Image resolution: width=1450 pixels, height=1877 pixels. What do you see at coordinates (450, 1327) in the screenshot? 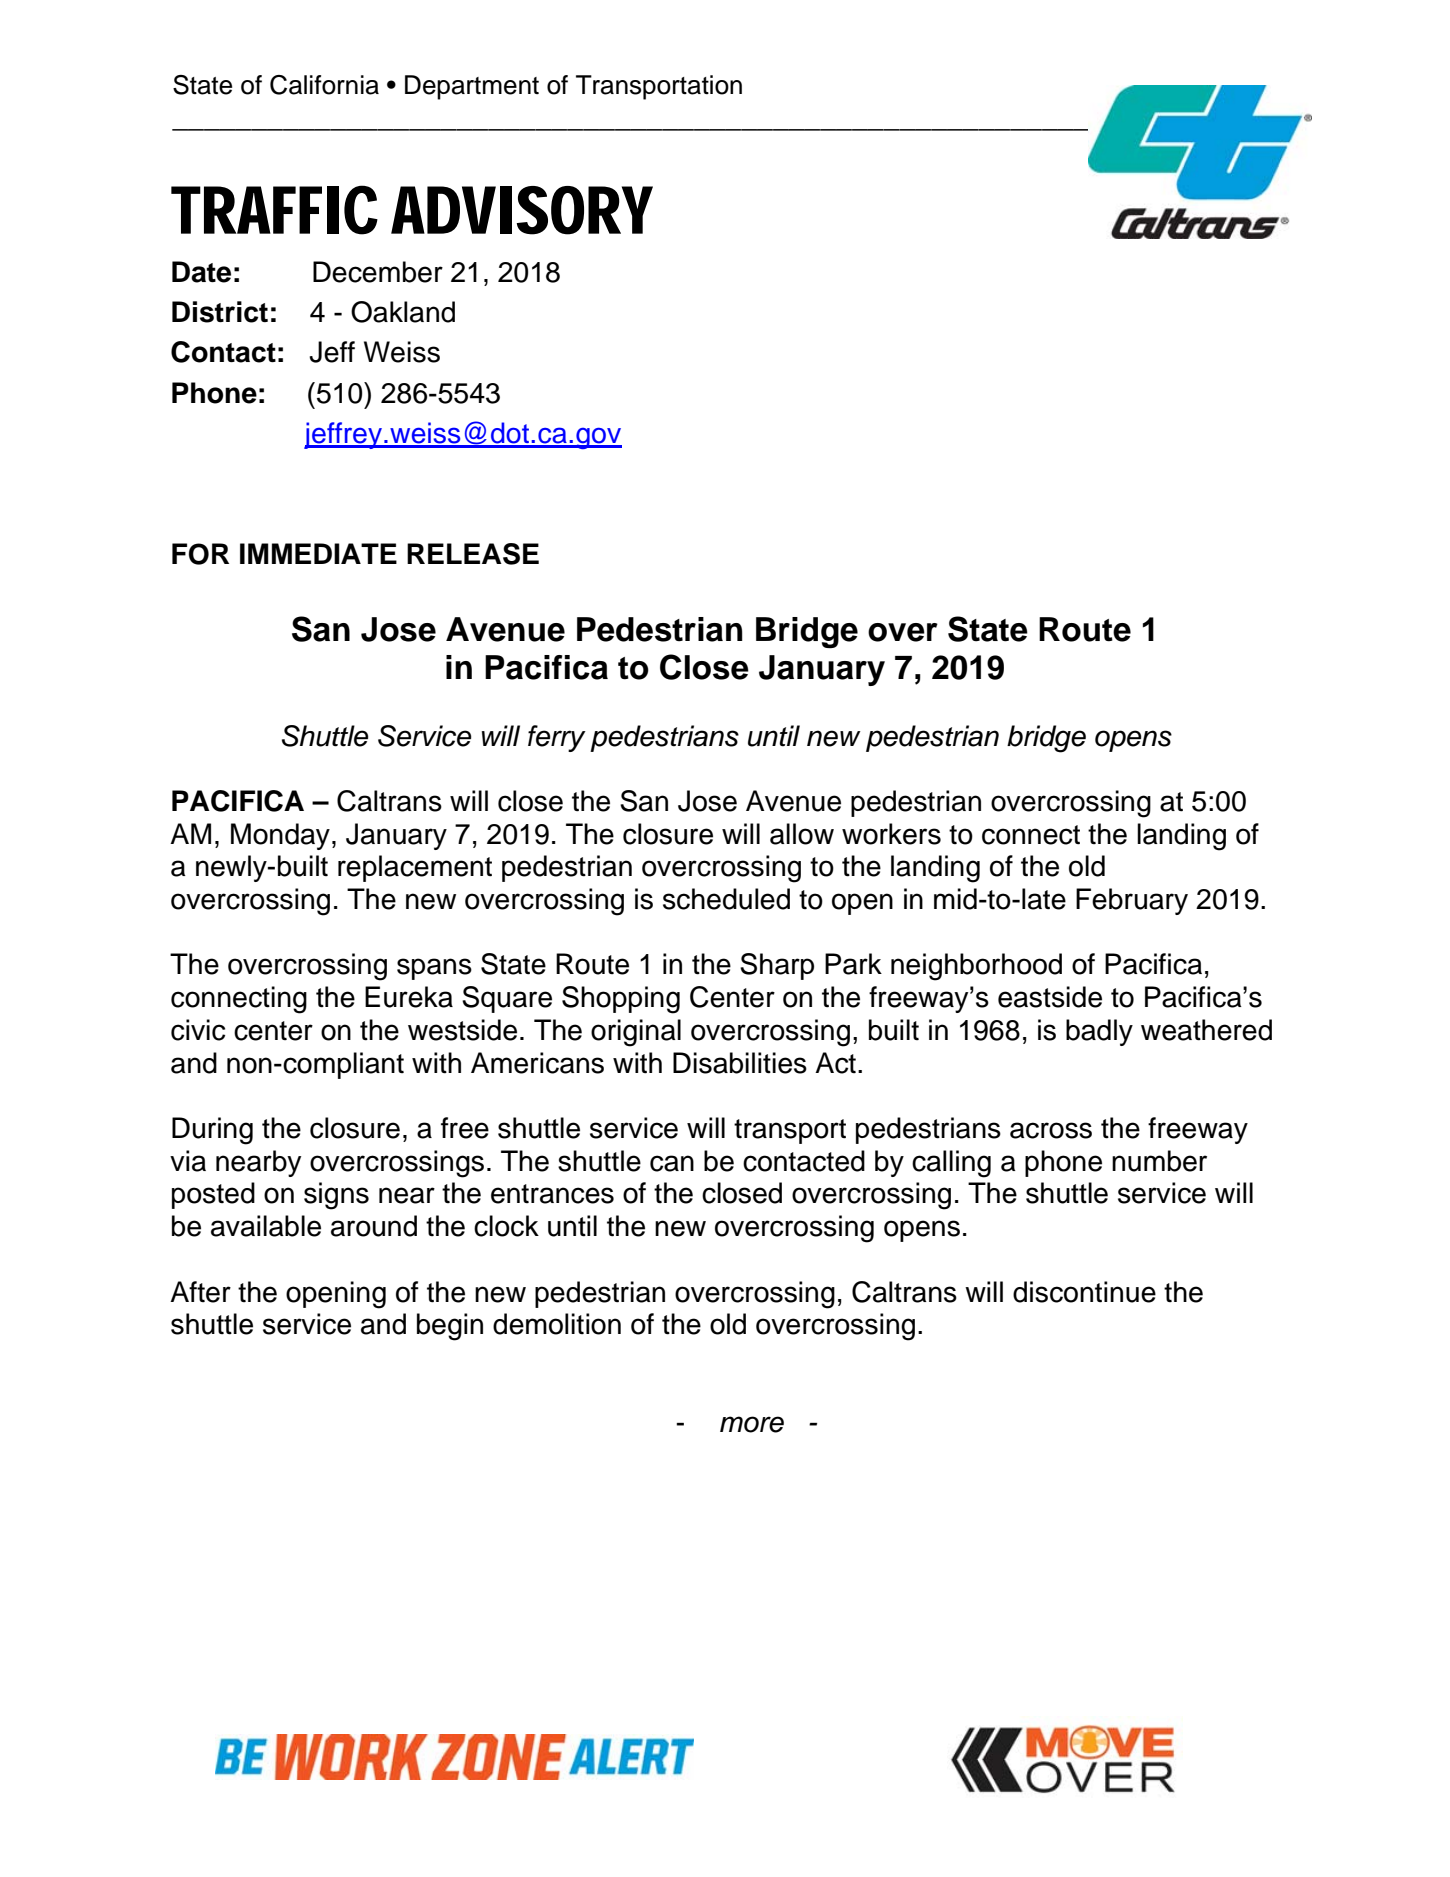
I see `begin` at bounding box center [450, 1327].
